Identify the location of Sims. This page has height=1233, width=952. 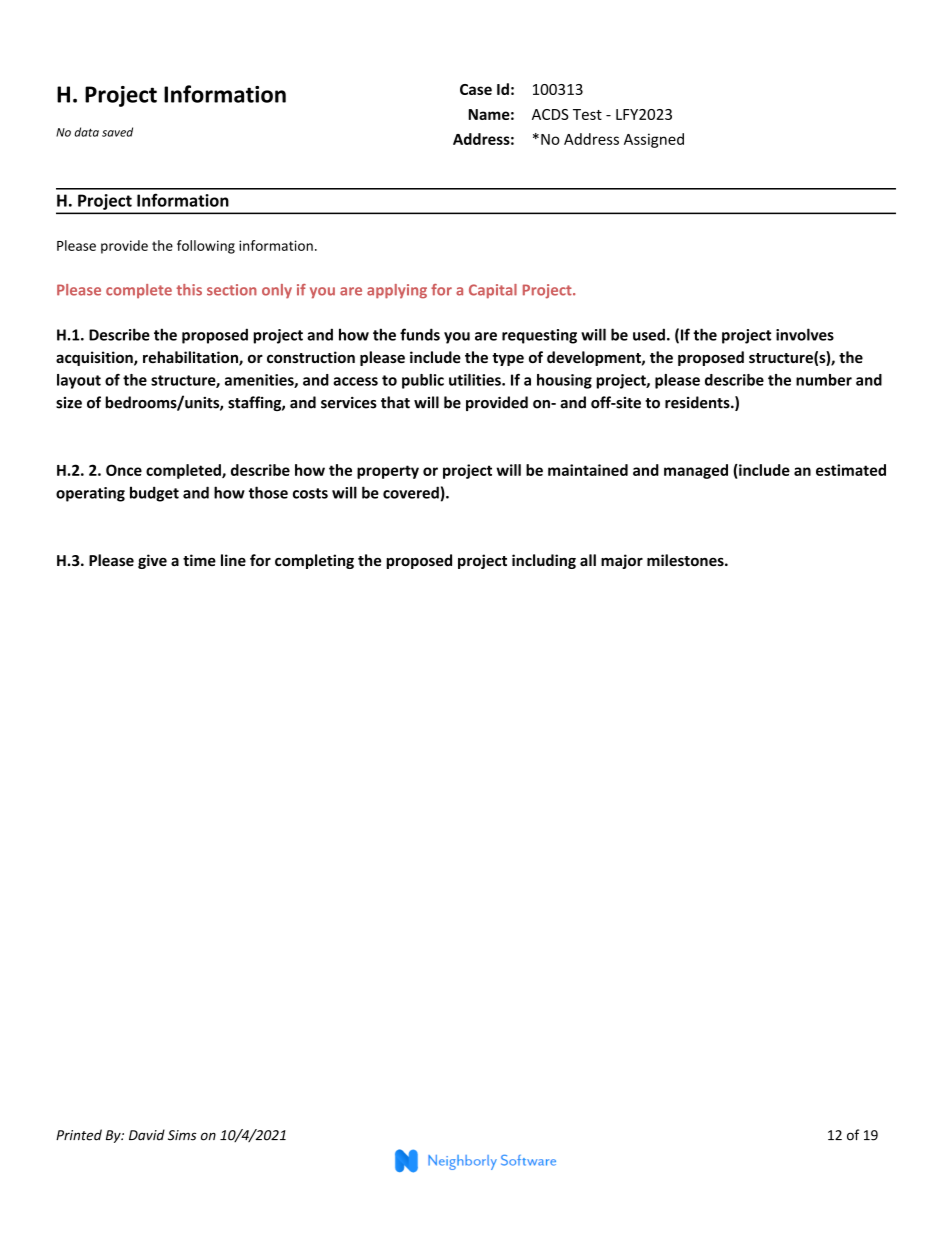
(182, 1135).
